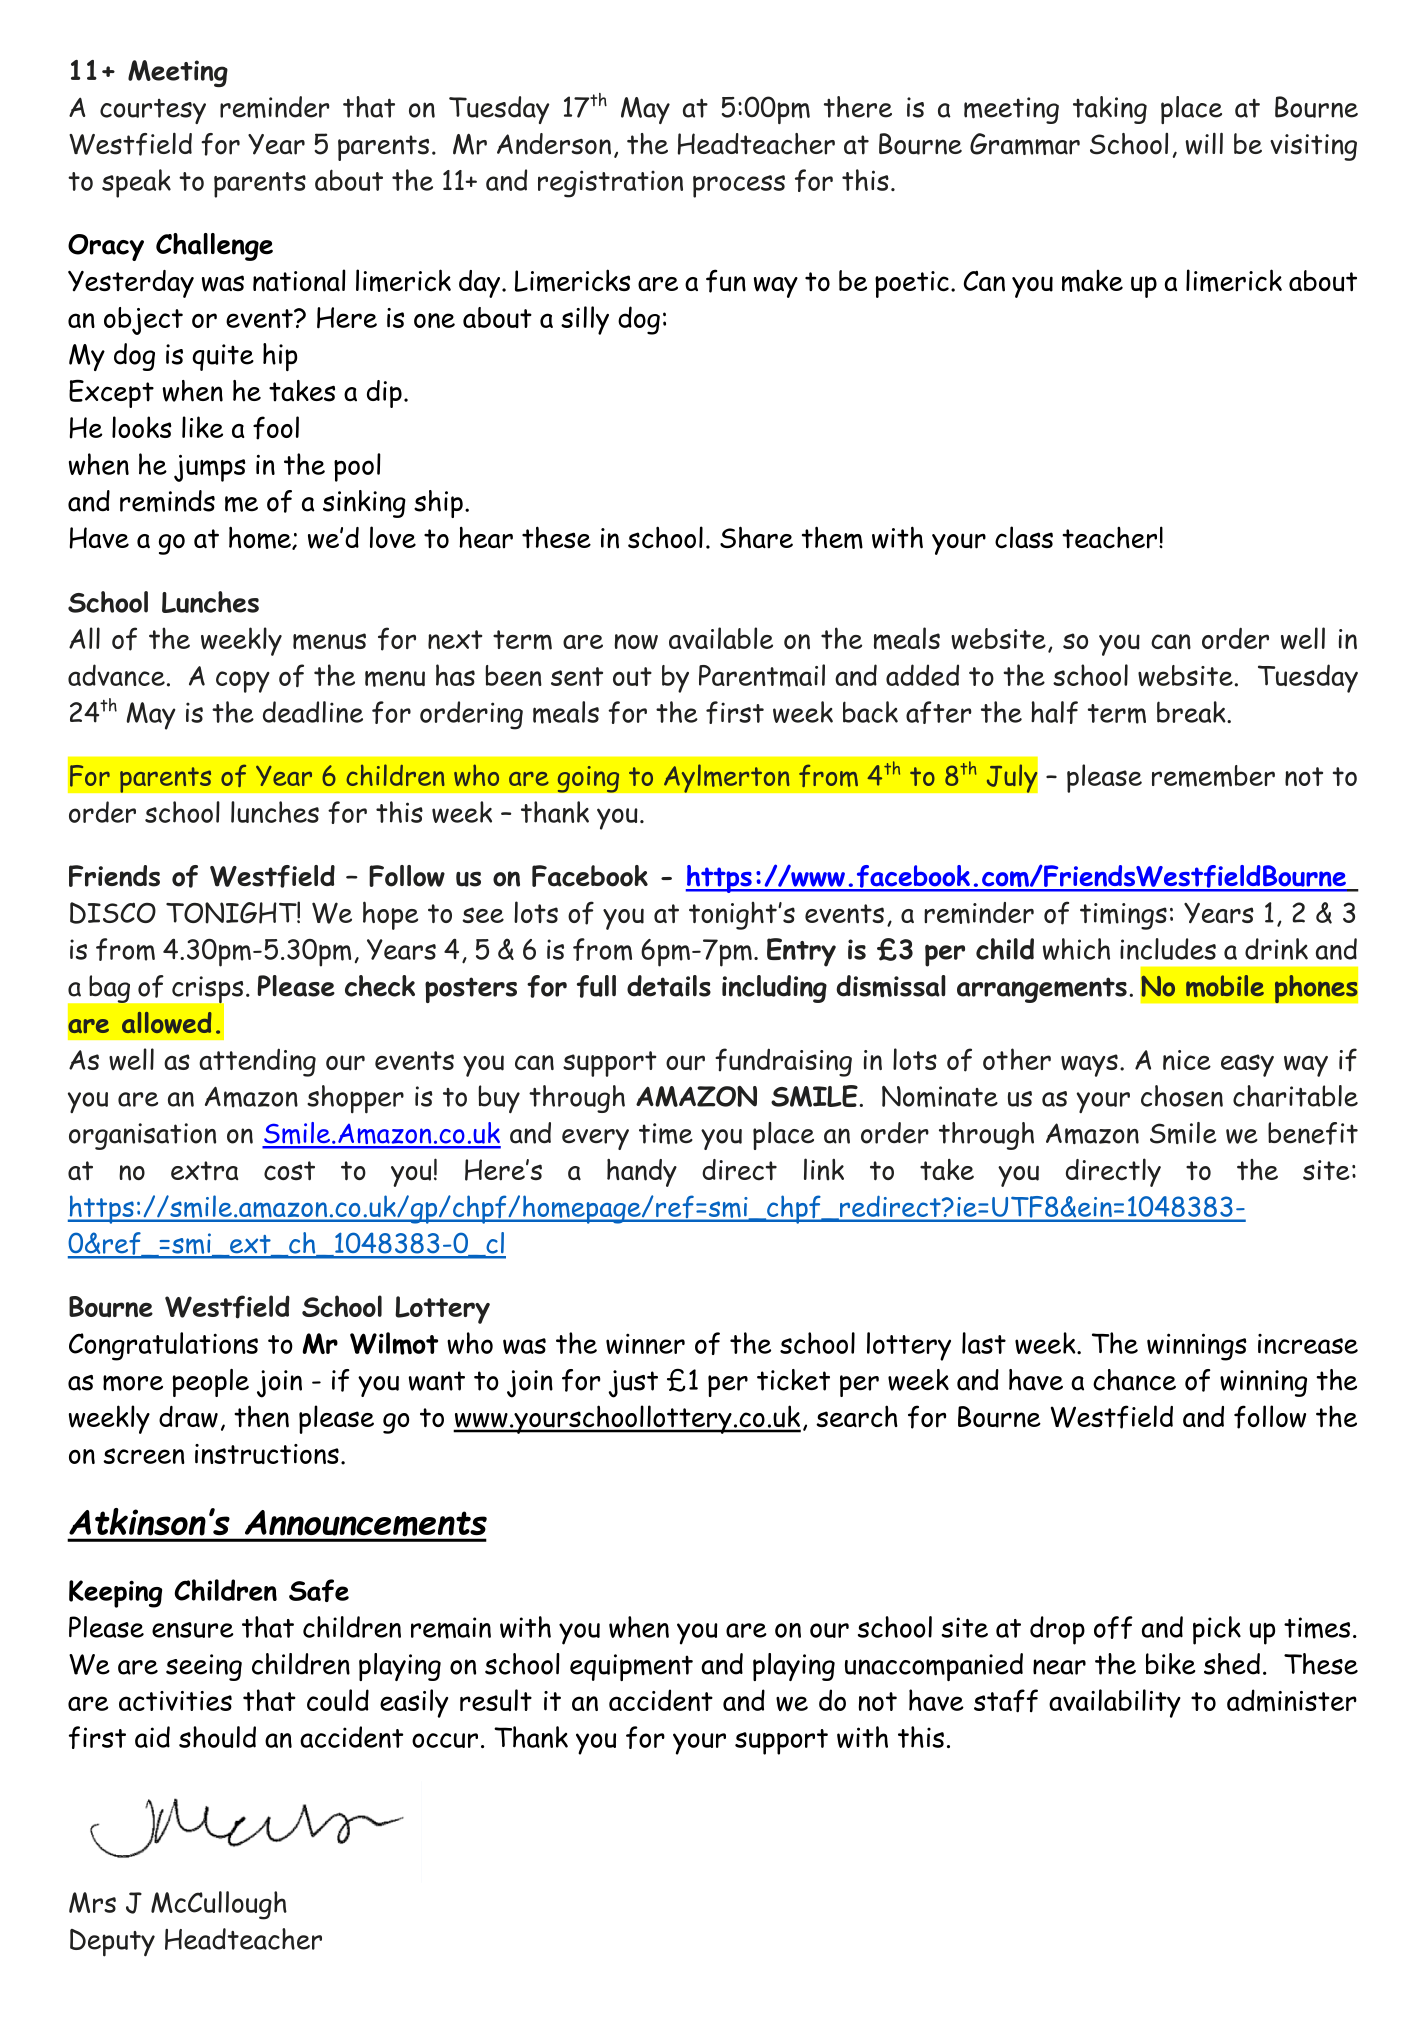 The image size is (1426, 2017). Describe the element at coordinates (257, 1062) in the document. I see `attending` at that location.
